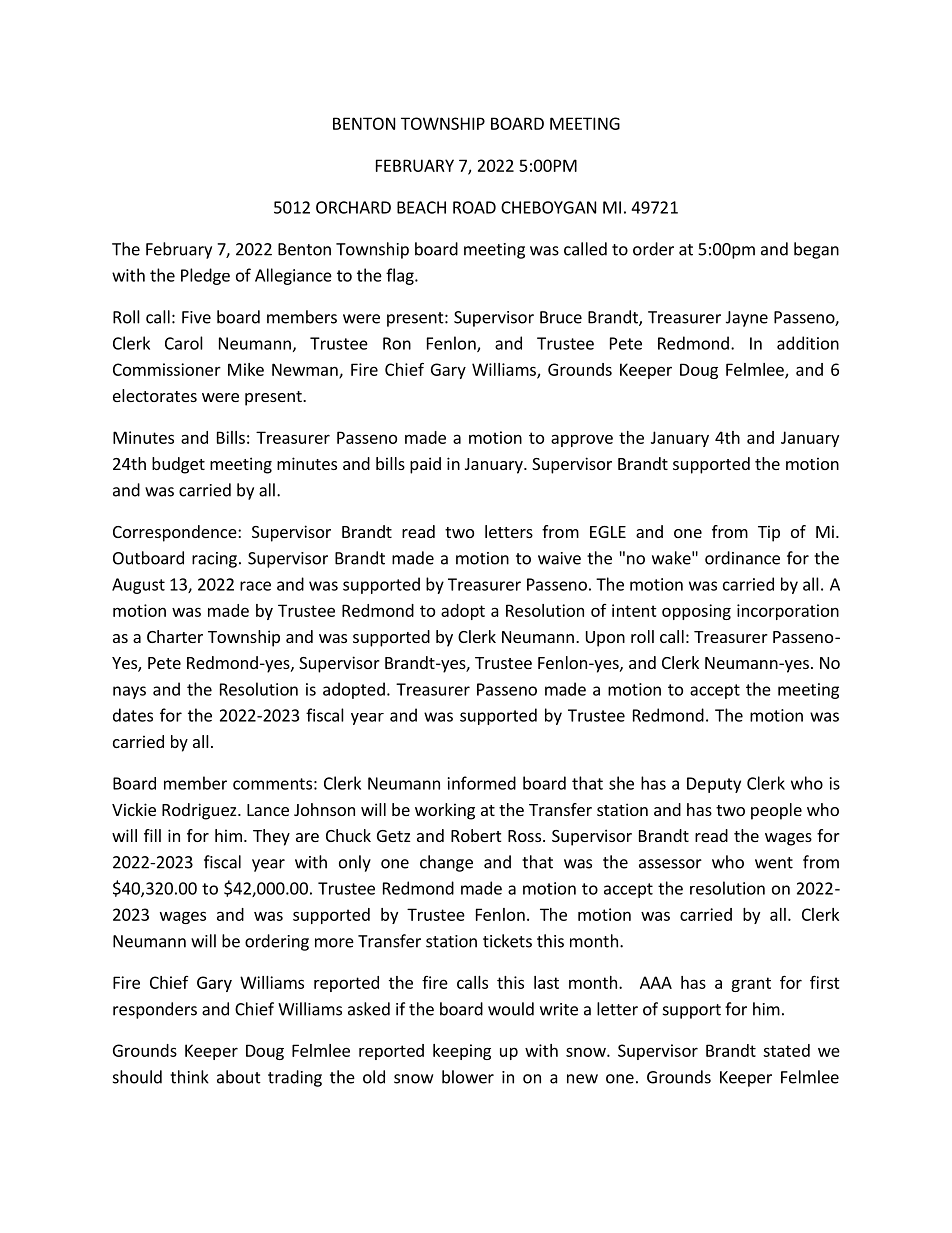  I want to click on stated, so click(786, 1050).
